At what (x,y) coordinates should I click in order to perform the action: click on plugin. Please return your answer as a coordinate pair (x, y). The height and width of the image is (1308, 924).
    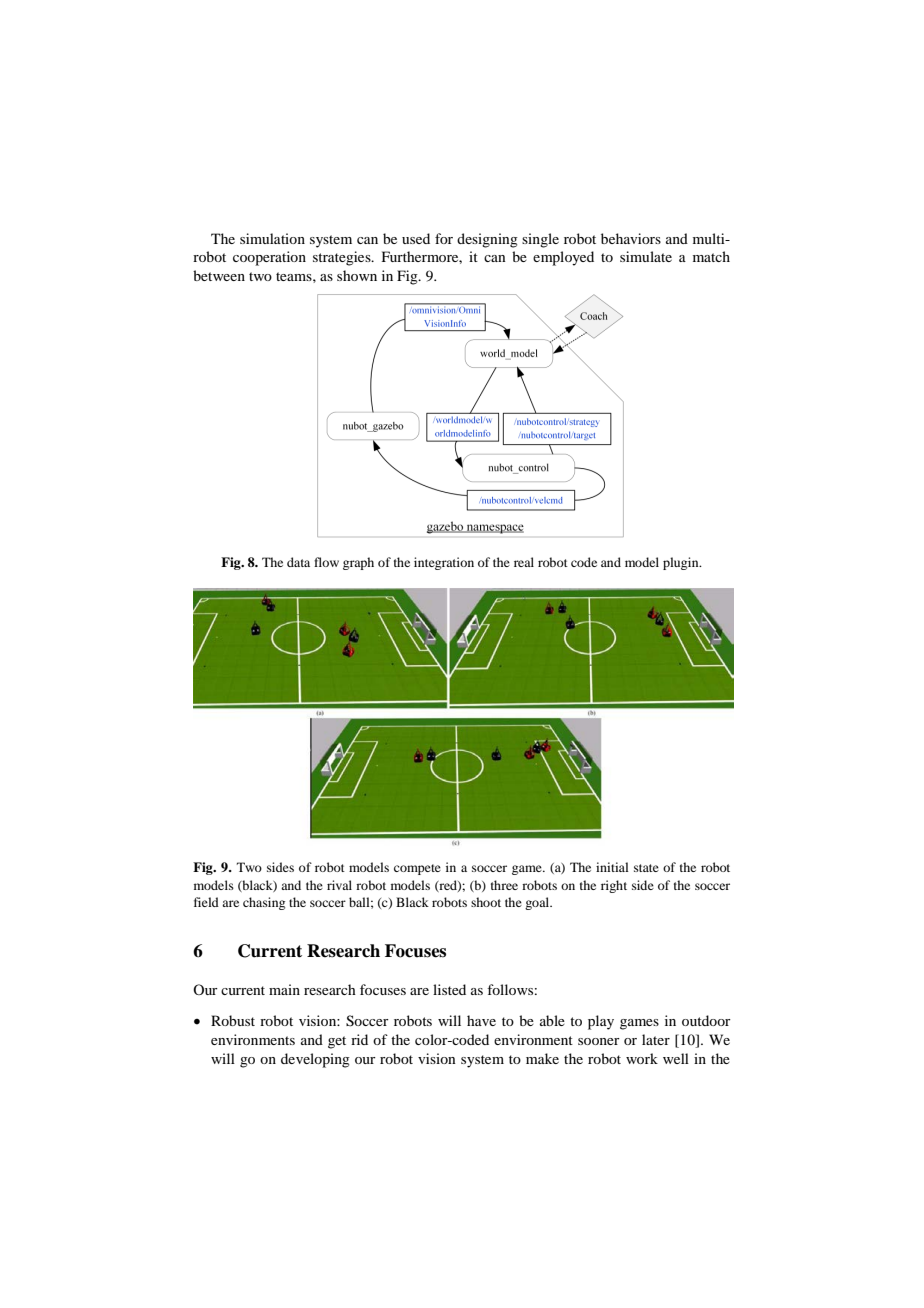
    Looking at the image, I should click on (682, 563).
